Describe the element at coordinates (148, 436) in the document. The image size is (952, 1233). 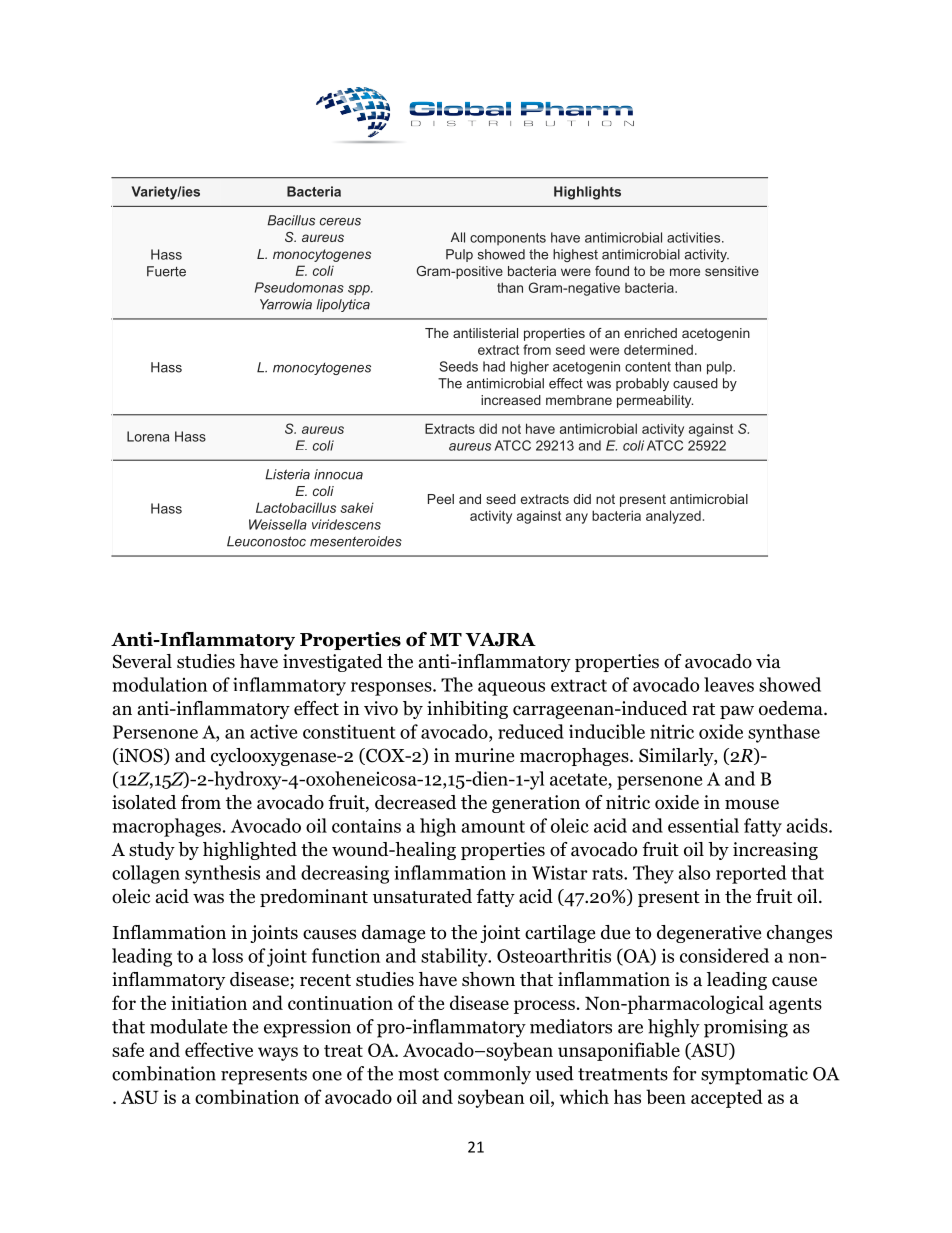
I see `Lorena` at that location.
